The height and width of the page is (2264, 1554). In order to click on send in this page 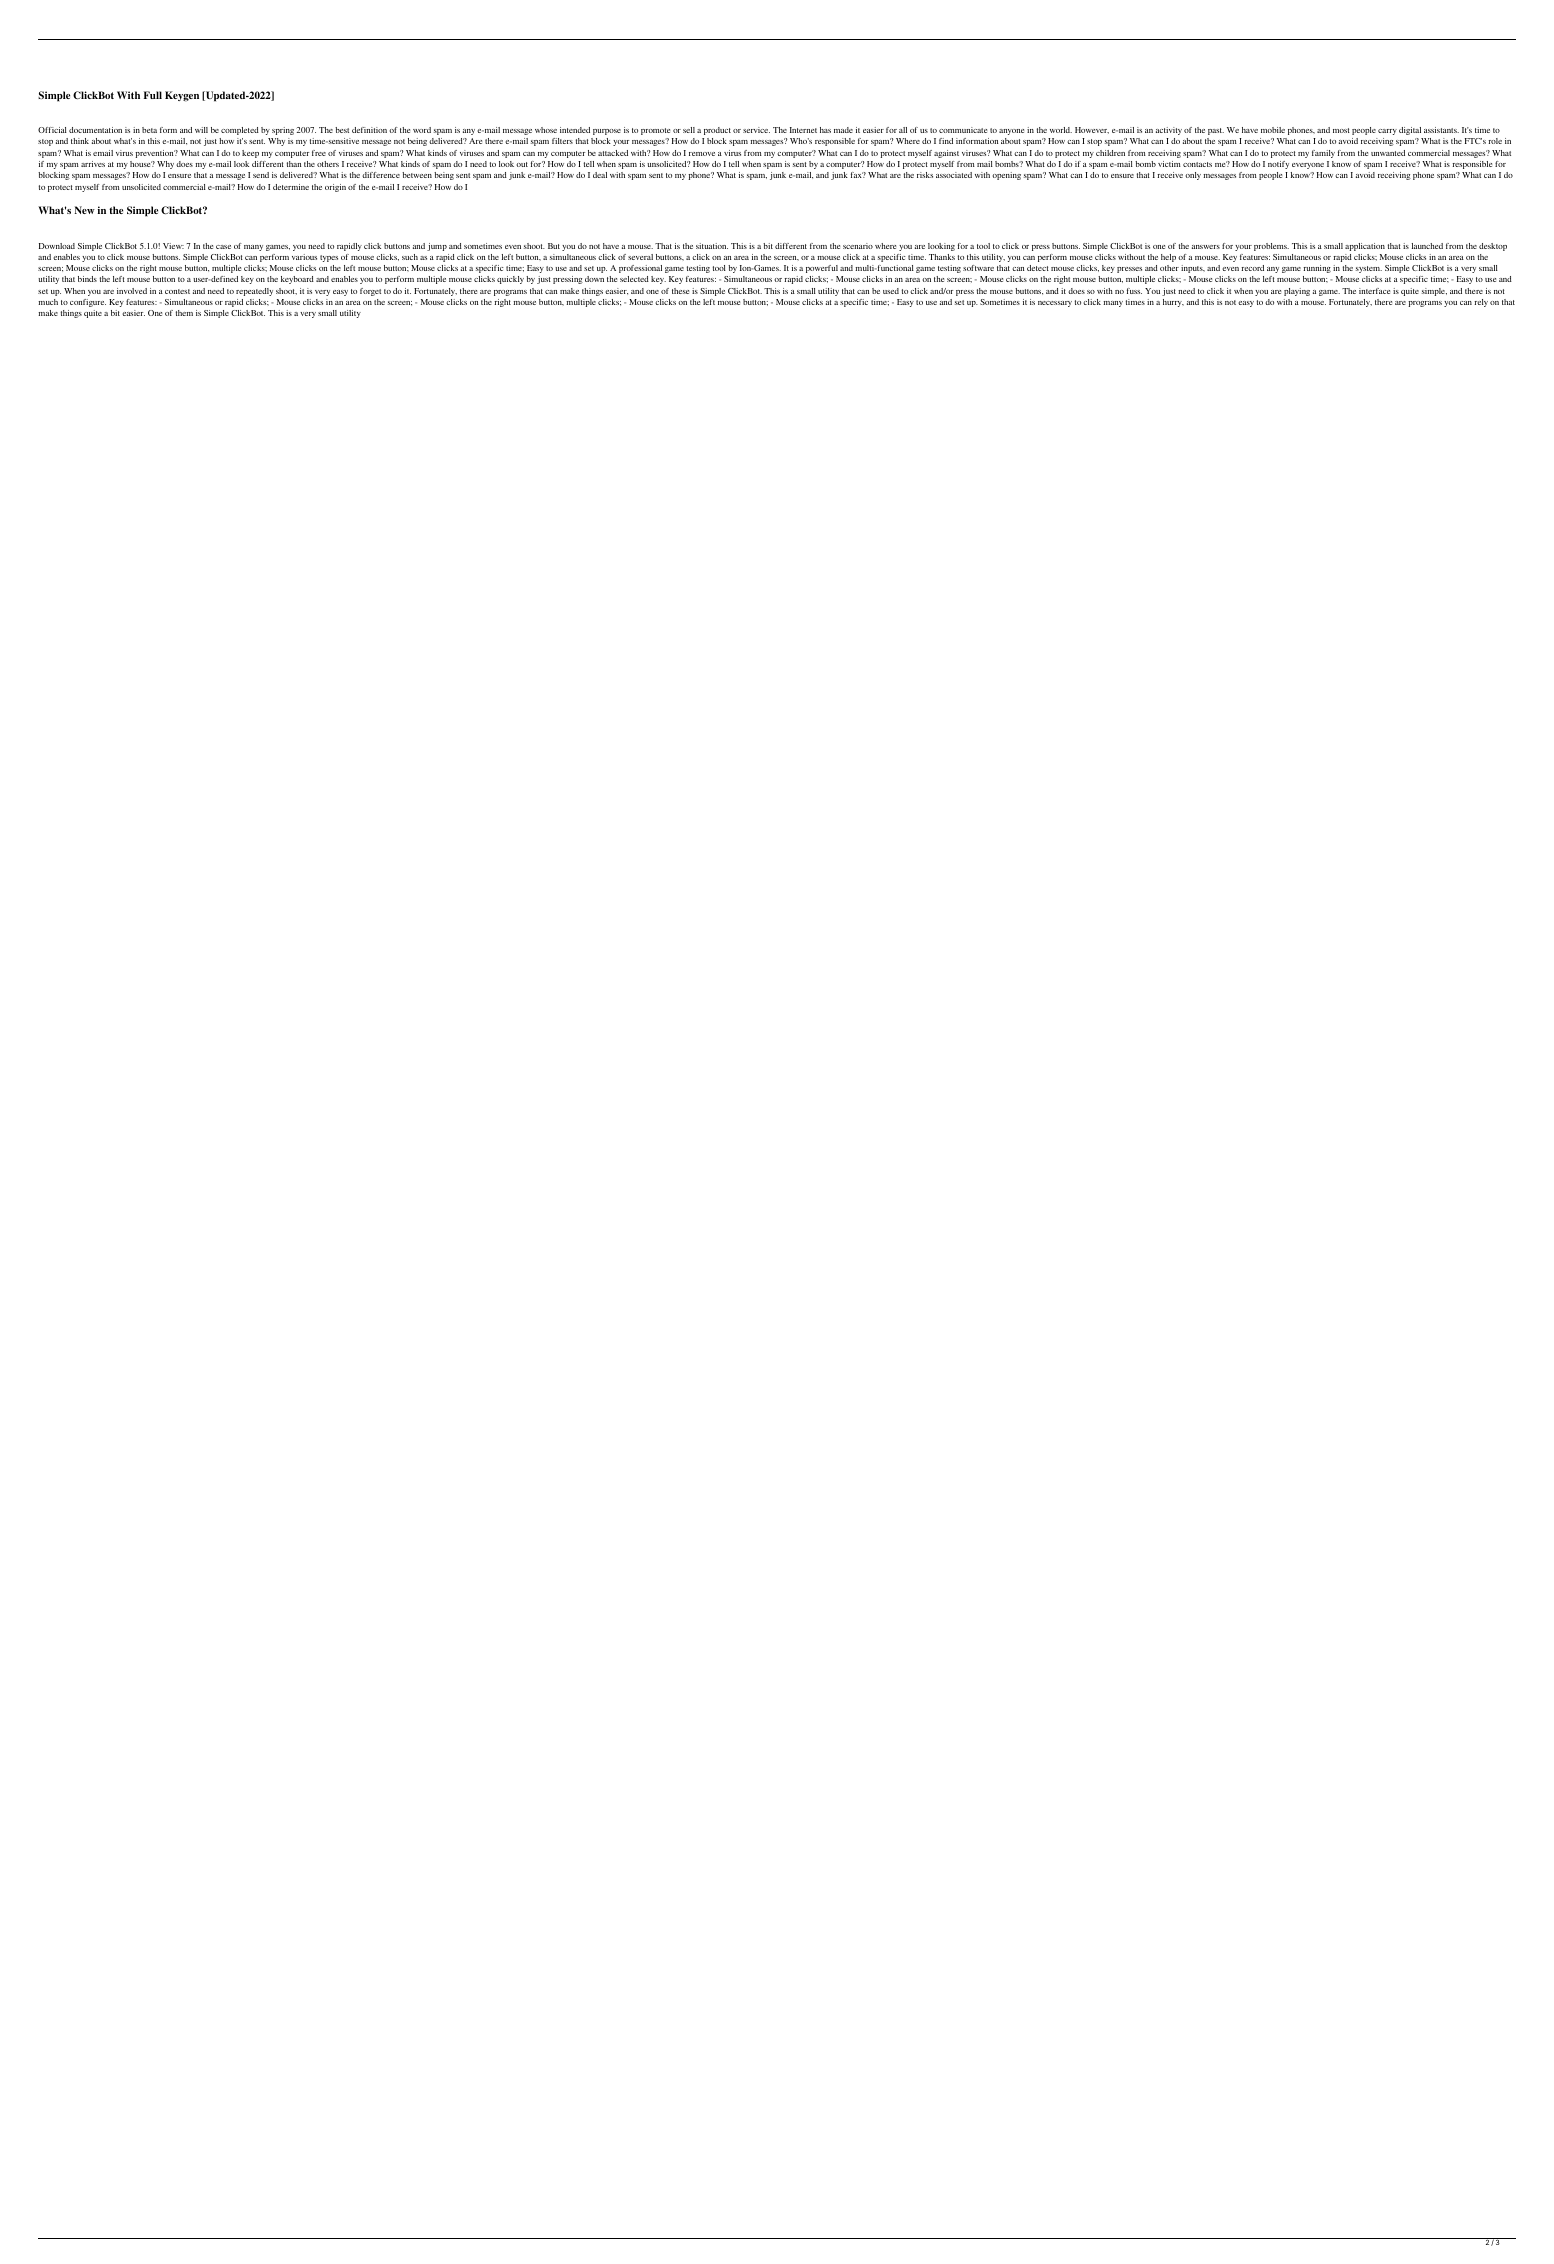, I will do `click(261, 175)`.
